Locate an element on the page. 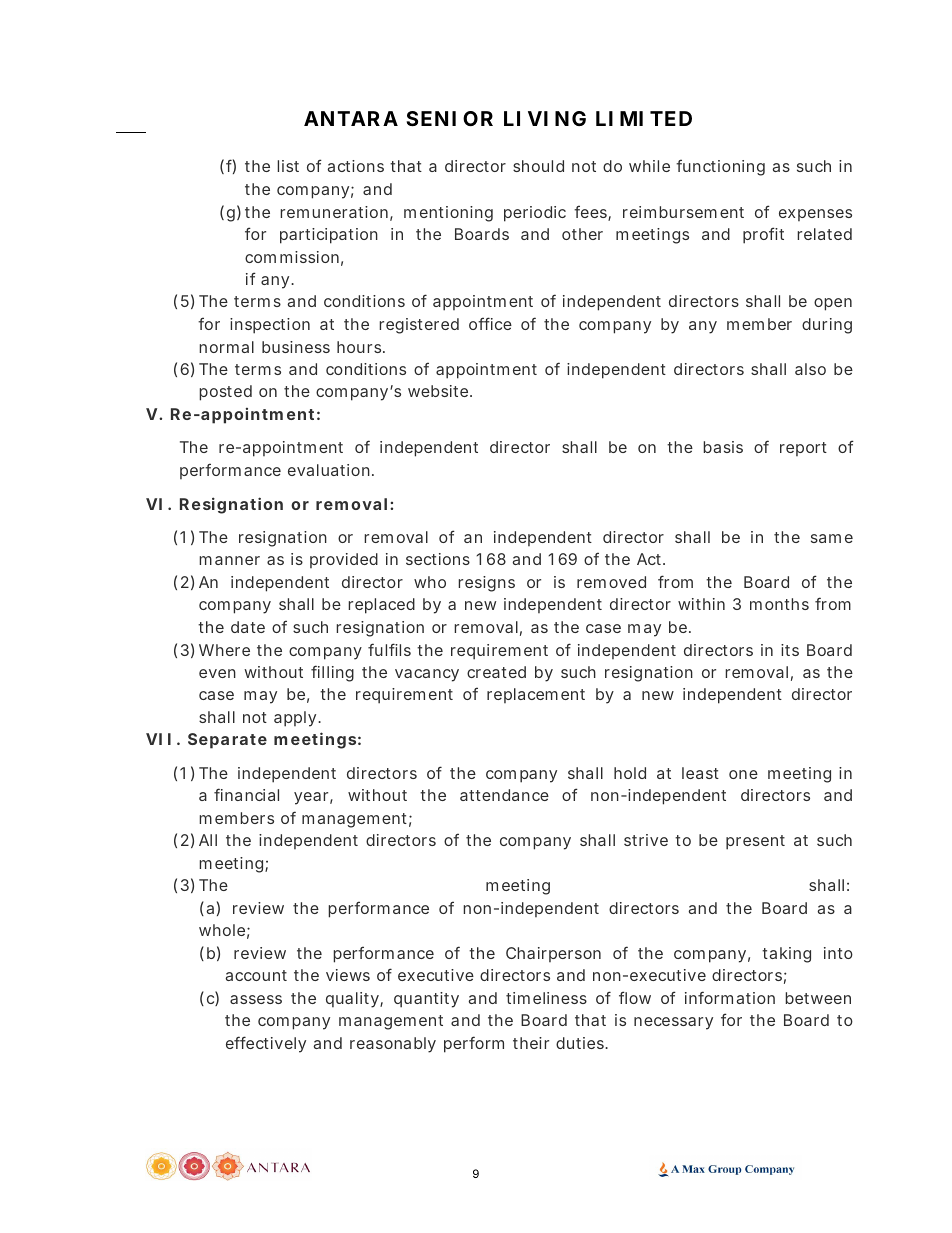 The height and width of the image is (1233, 952). one is located at coordinates (743, 774).
